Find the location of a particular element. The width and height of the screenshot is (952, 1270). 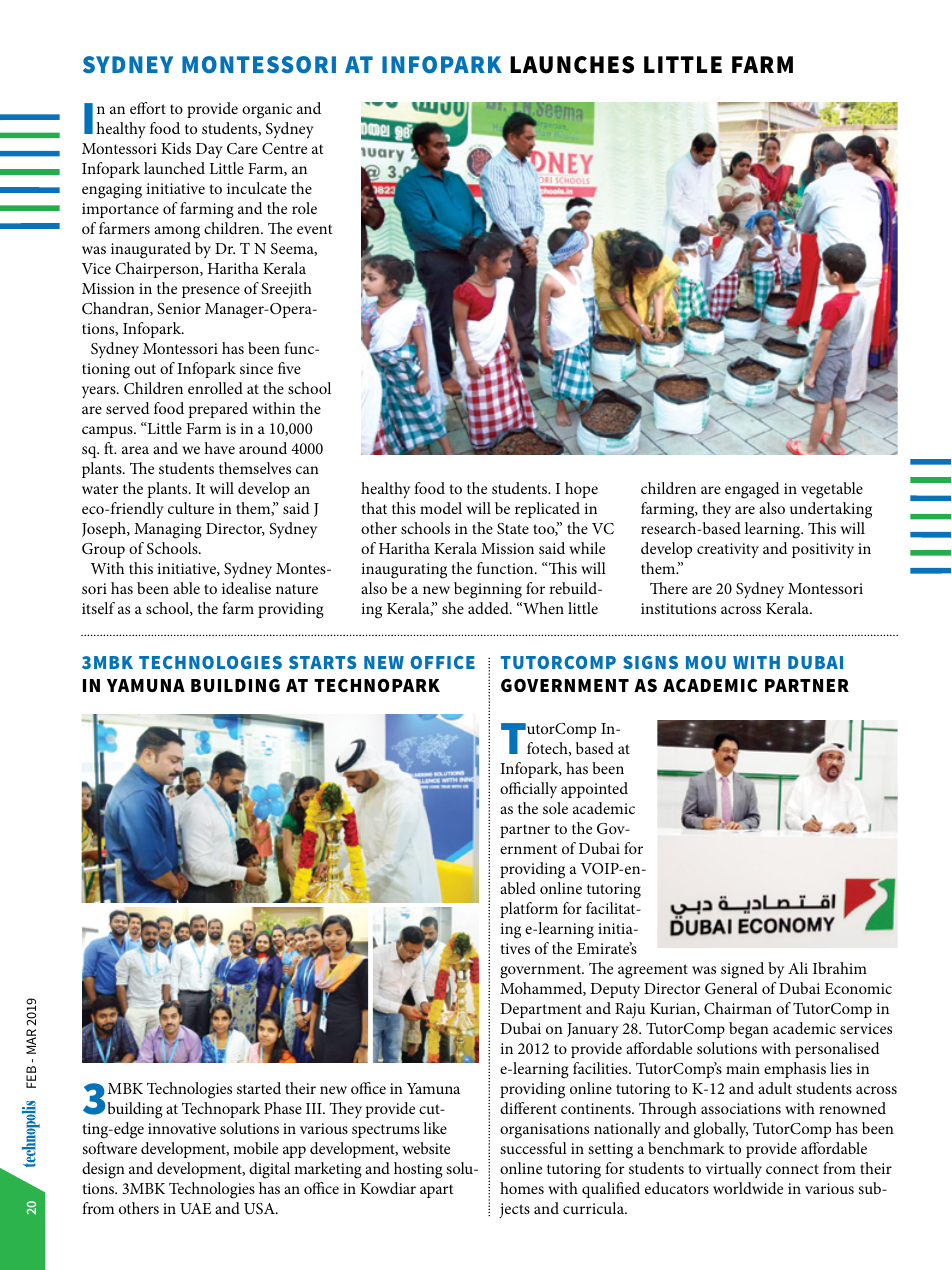

officially is located at coordinates (528, 790).
